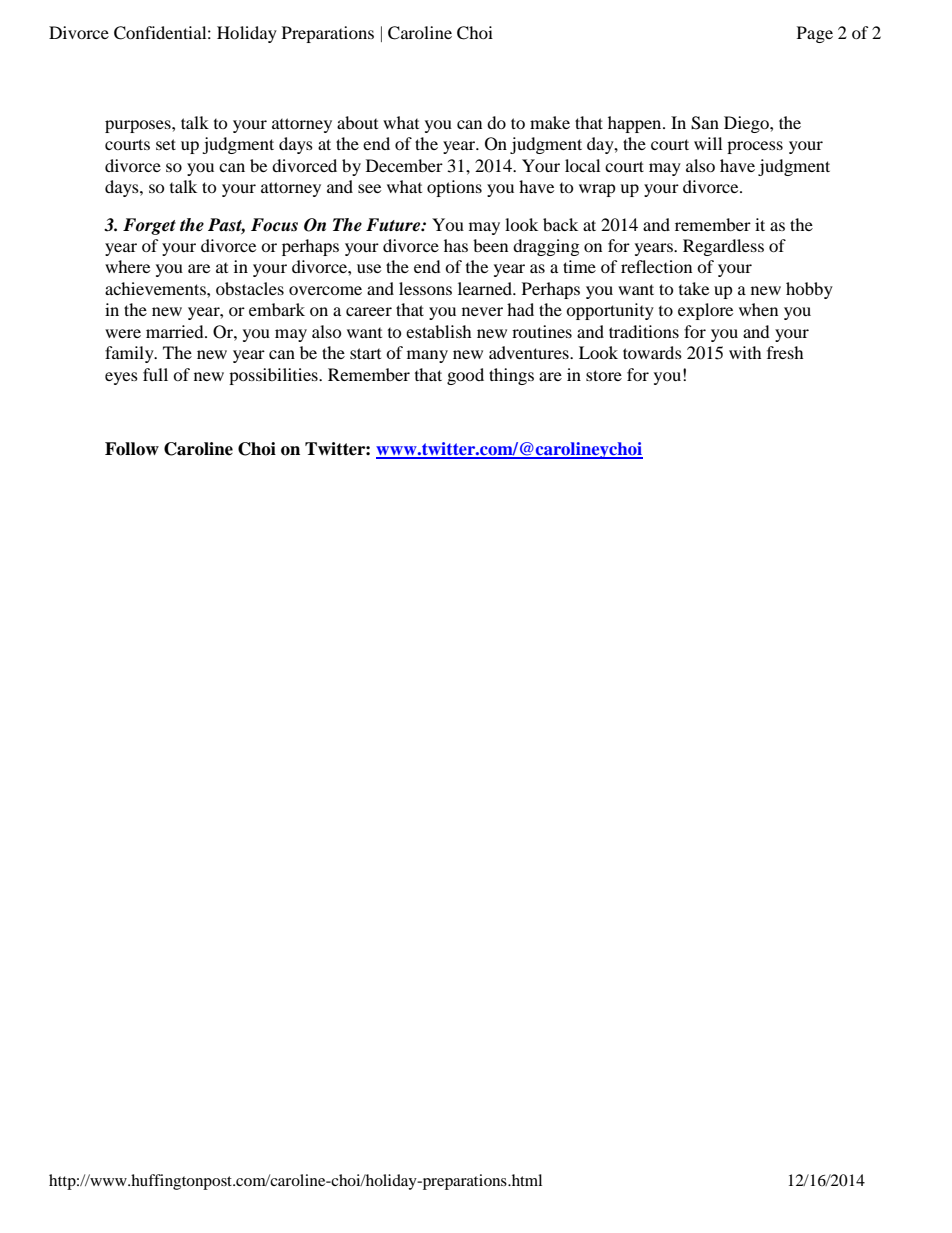 This image has height=1233, width=952. I want to click on Regardless, so click(723, 247).
